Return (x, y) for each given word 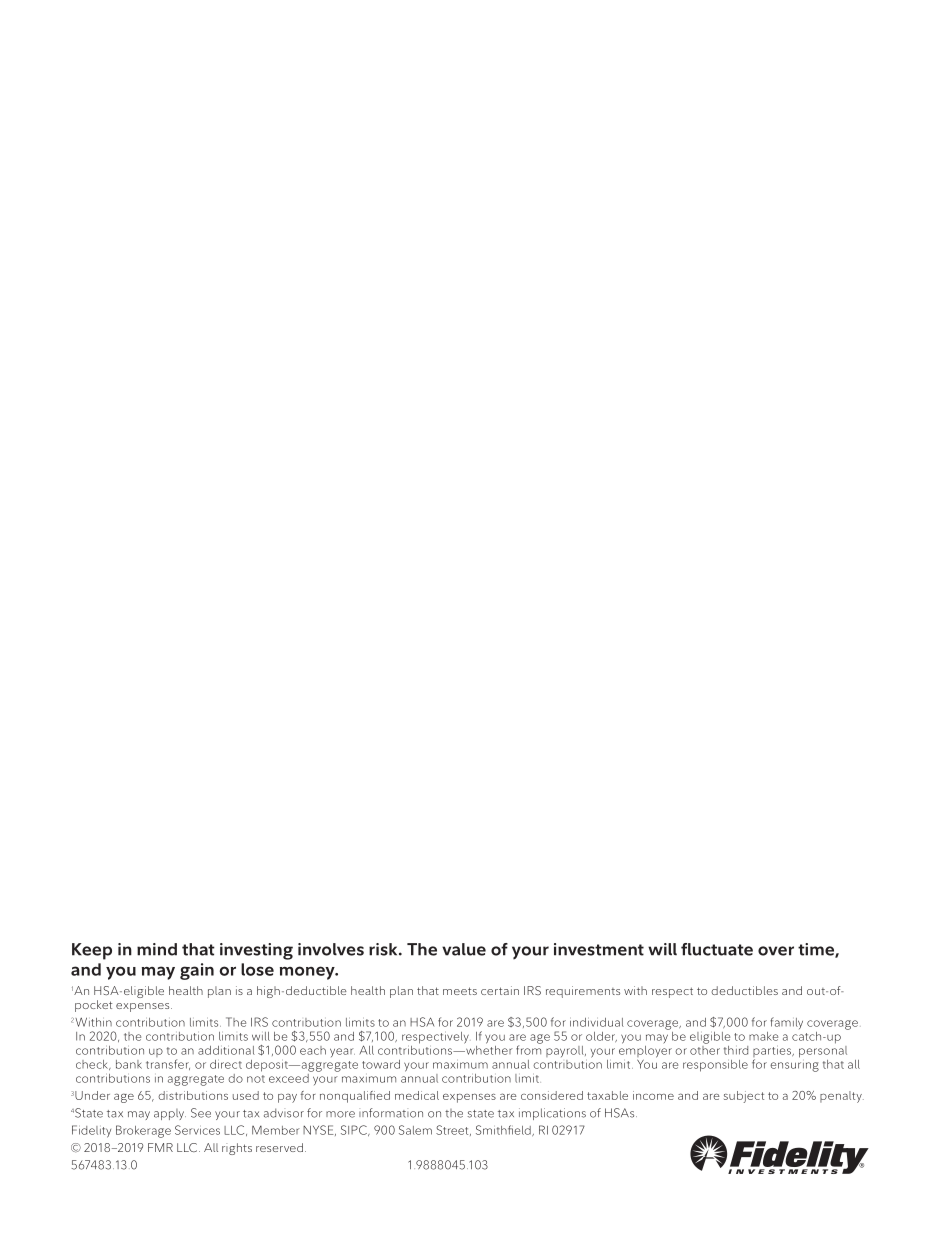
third (736, 1050)
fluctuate (717, 949)
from (529, 1049)
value (464, 949)
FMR (160, 1147)
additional (226, 1050)
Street (453, 1130)
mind (157, 949)
